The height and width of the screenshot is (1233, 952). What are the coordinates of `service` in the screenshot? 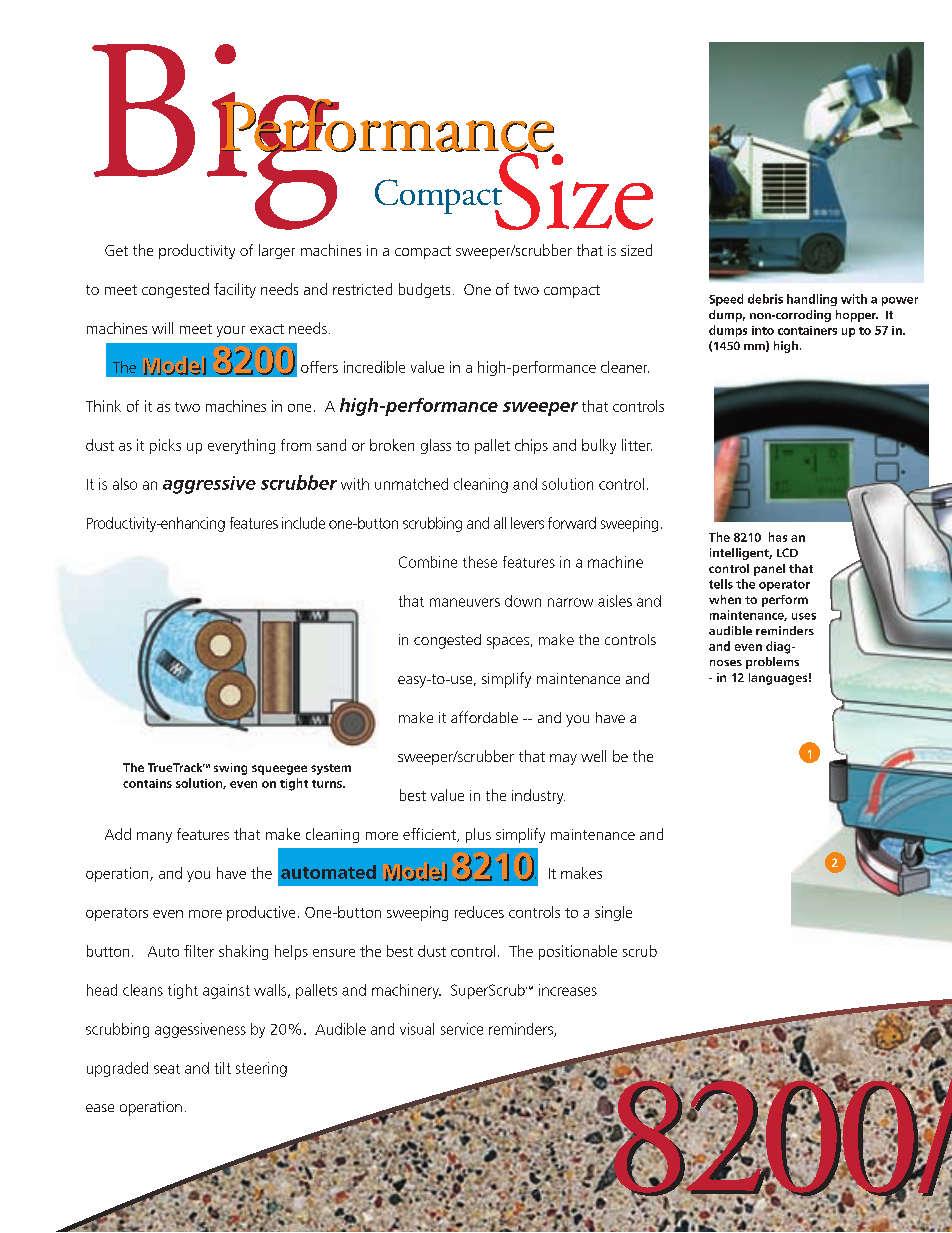 It's located at (462, 1029).
